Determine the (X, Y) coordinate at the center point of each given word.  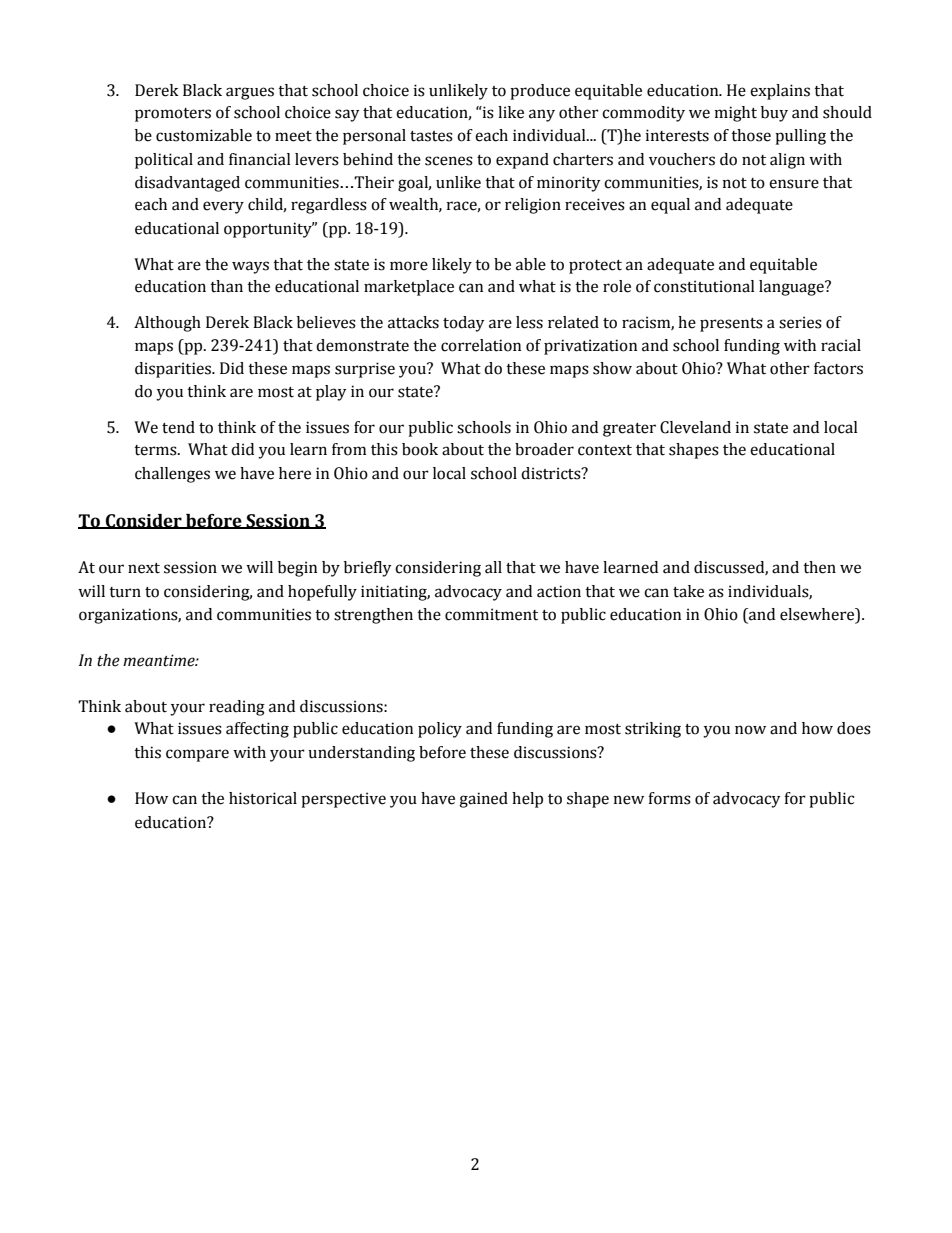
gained (483, 800)
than (226, 286)
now (750, 730)
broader (544, 449)
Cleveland (695, 427)
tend (178, 427)
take (688, 591)
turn (125, 592)
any (542, 115)
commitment (491, 614)
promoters (173, 115)
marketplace (409, 288)
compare (197, 755)
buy (774, 114)
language (792, 288)
